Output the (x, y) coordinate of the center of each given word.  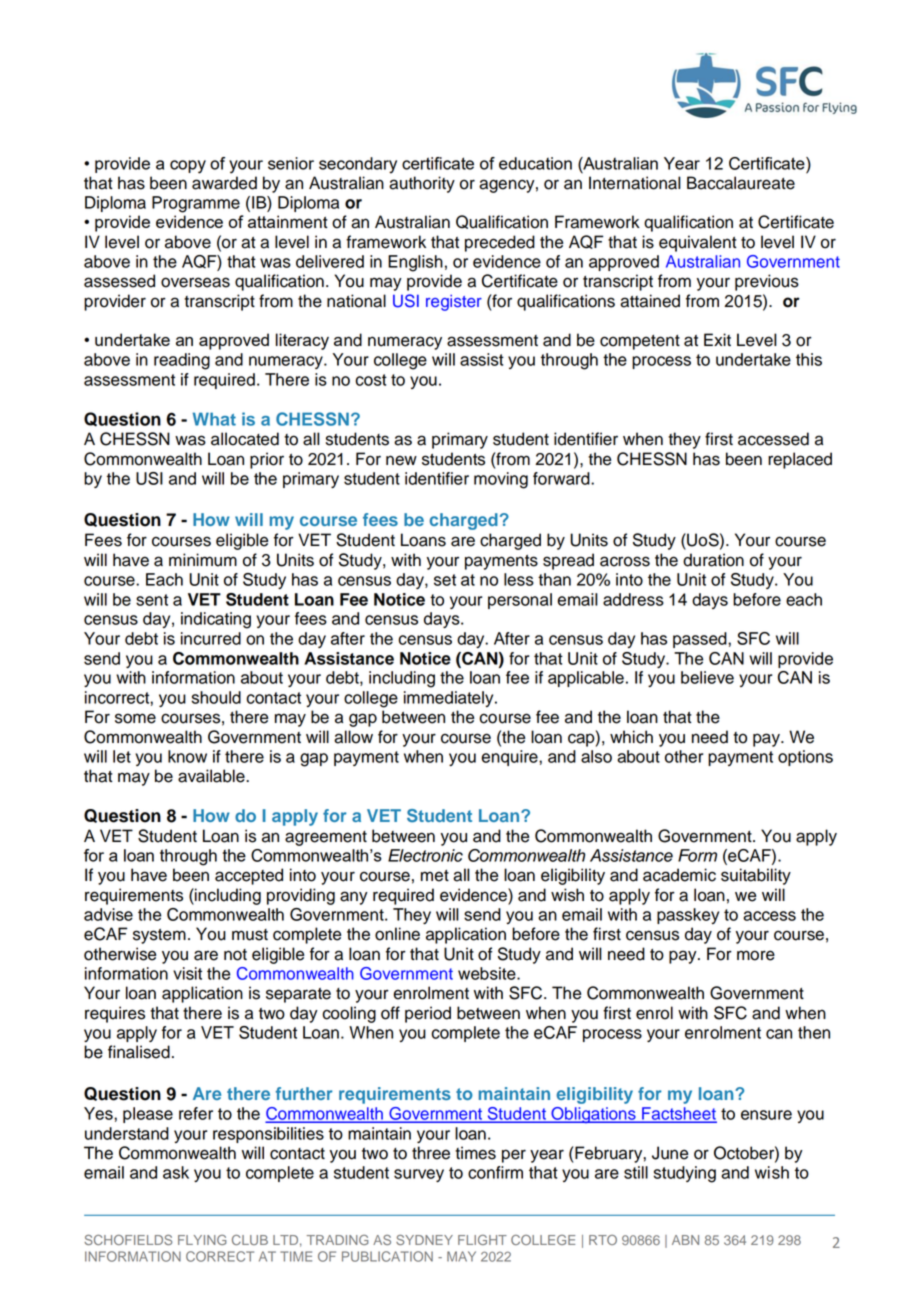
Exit (717, 339)
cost (371, 380)
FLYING (202, 1240)
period (428, 1014)
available (212, 776)
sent (152, 600)
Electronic (425, 855)
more (756, 955)
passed (701, 640)
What (214, 419)
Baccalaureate (741, 183)
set (445, 580)
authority (422, 184)
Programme (196, 204)
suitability (756, 876)
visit (187, 973)
